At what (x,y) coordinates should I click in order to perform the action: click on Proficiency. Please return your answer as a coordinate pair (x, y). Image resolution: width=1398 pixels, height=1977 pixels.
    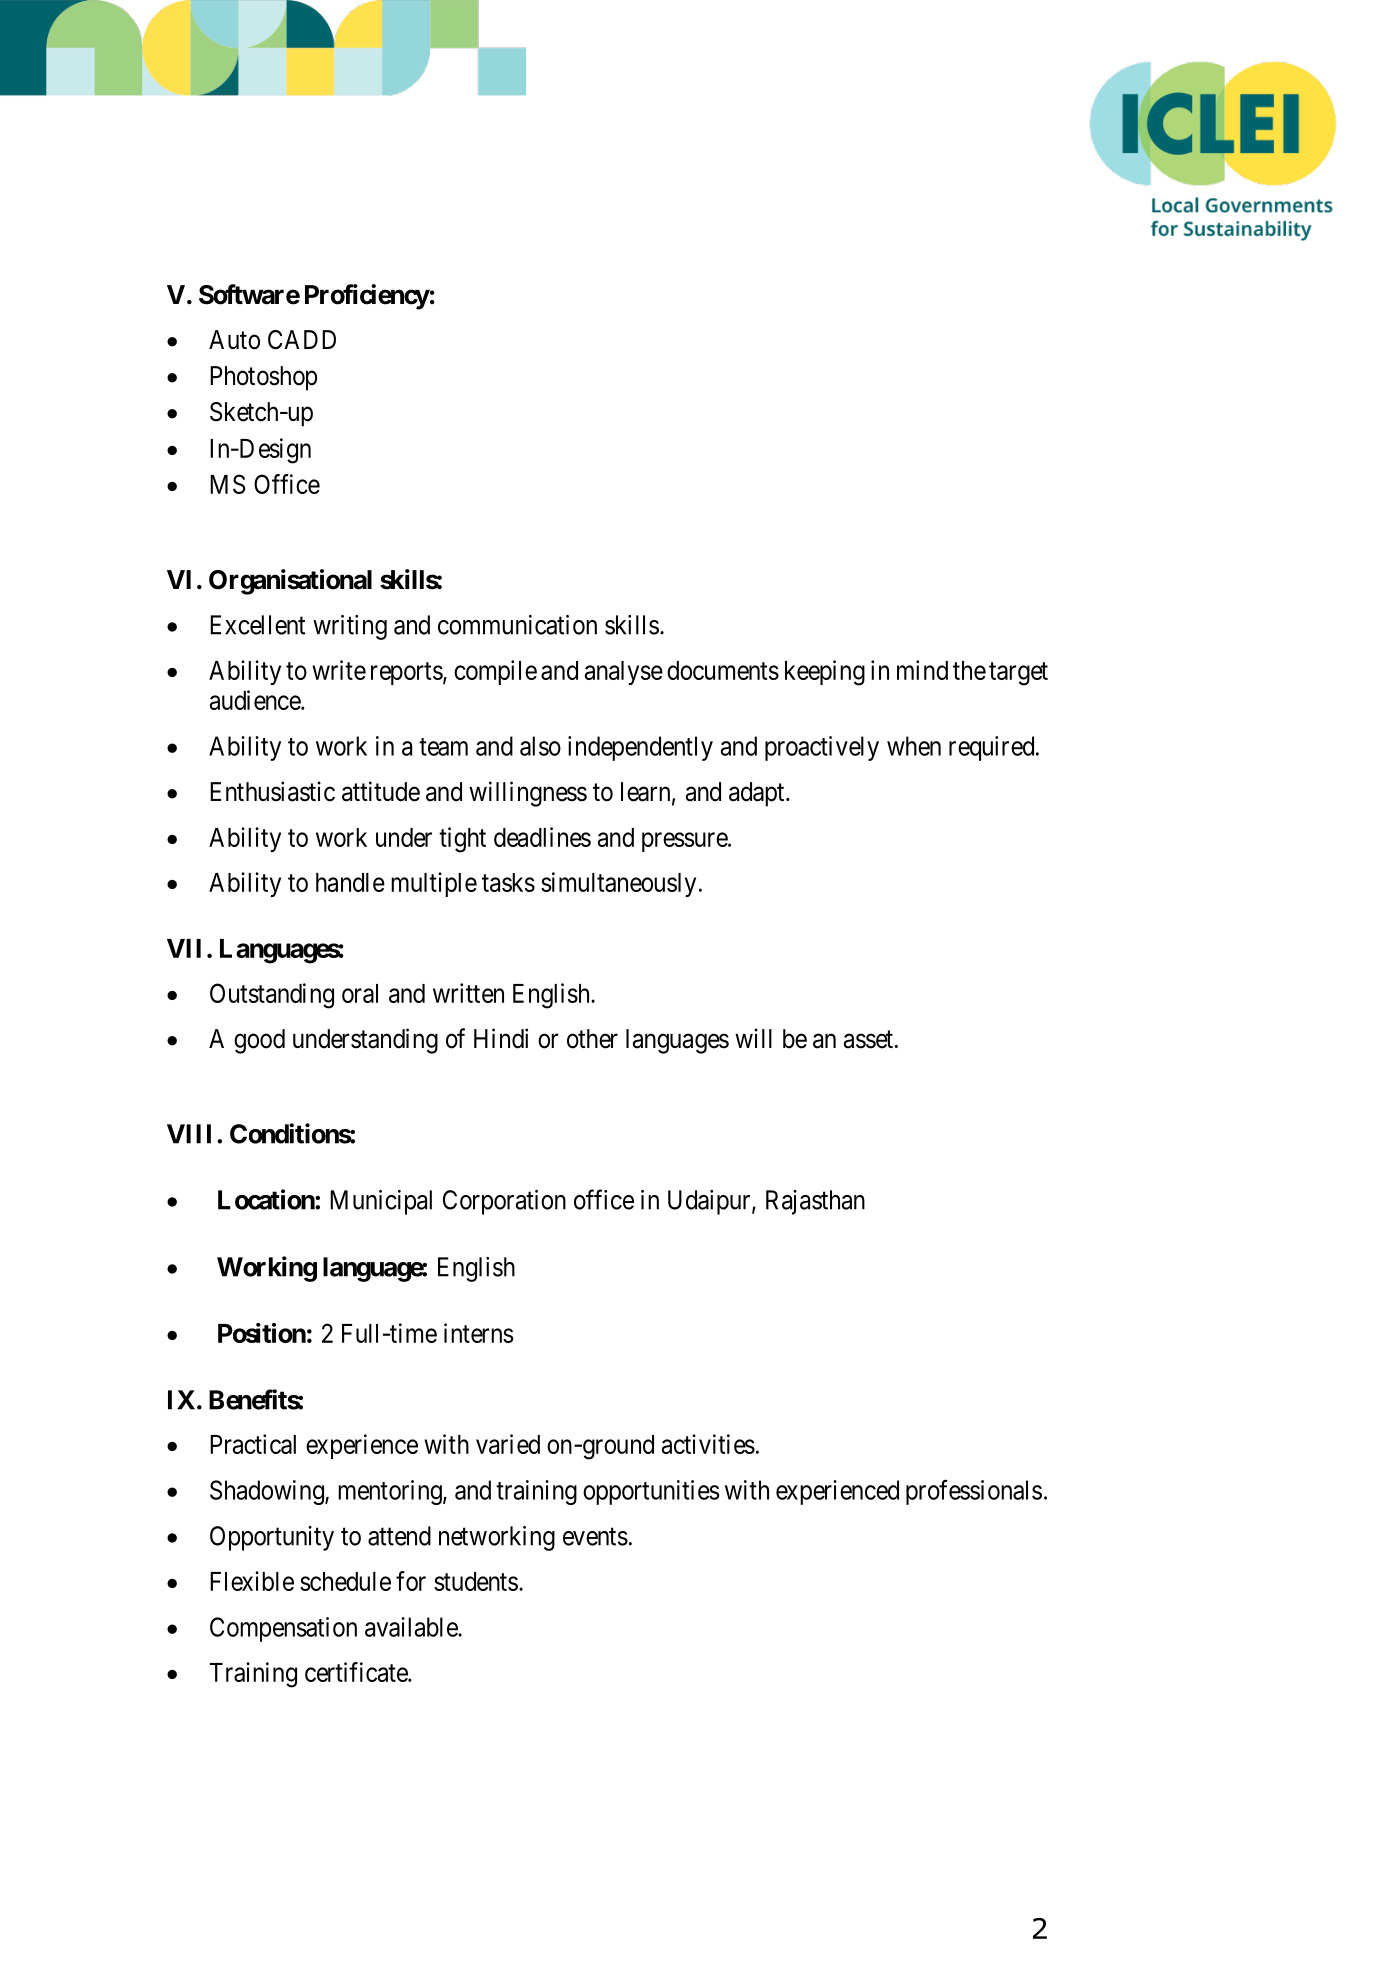
    Looking at the image, I should click on (367, 297).
